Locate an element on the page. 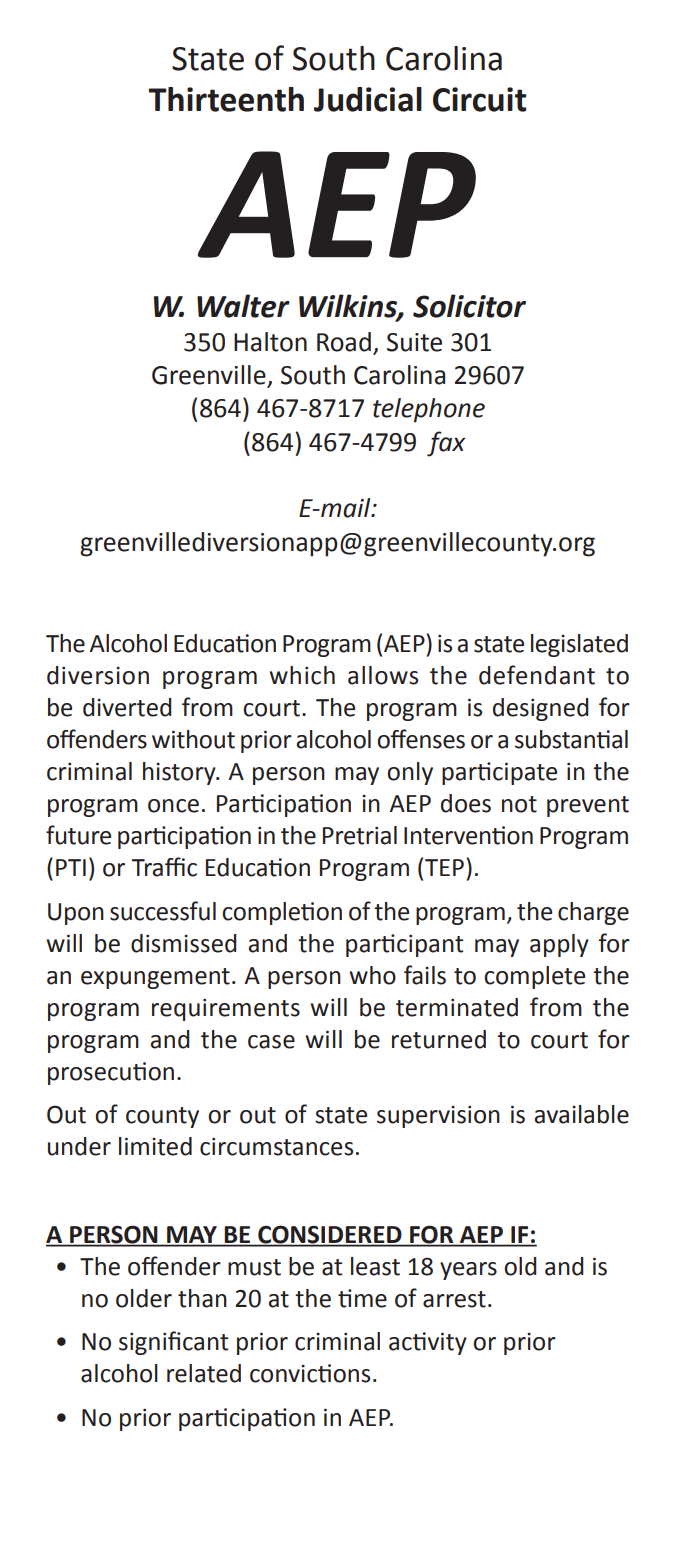  Thirteenth is located at coordinates (226, 99).
